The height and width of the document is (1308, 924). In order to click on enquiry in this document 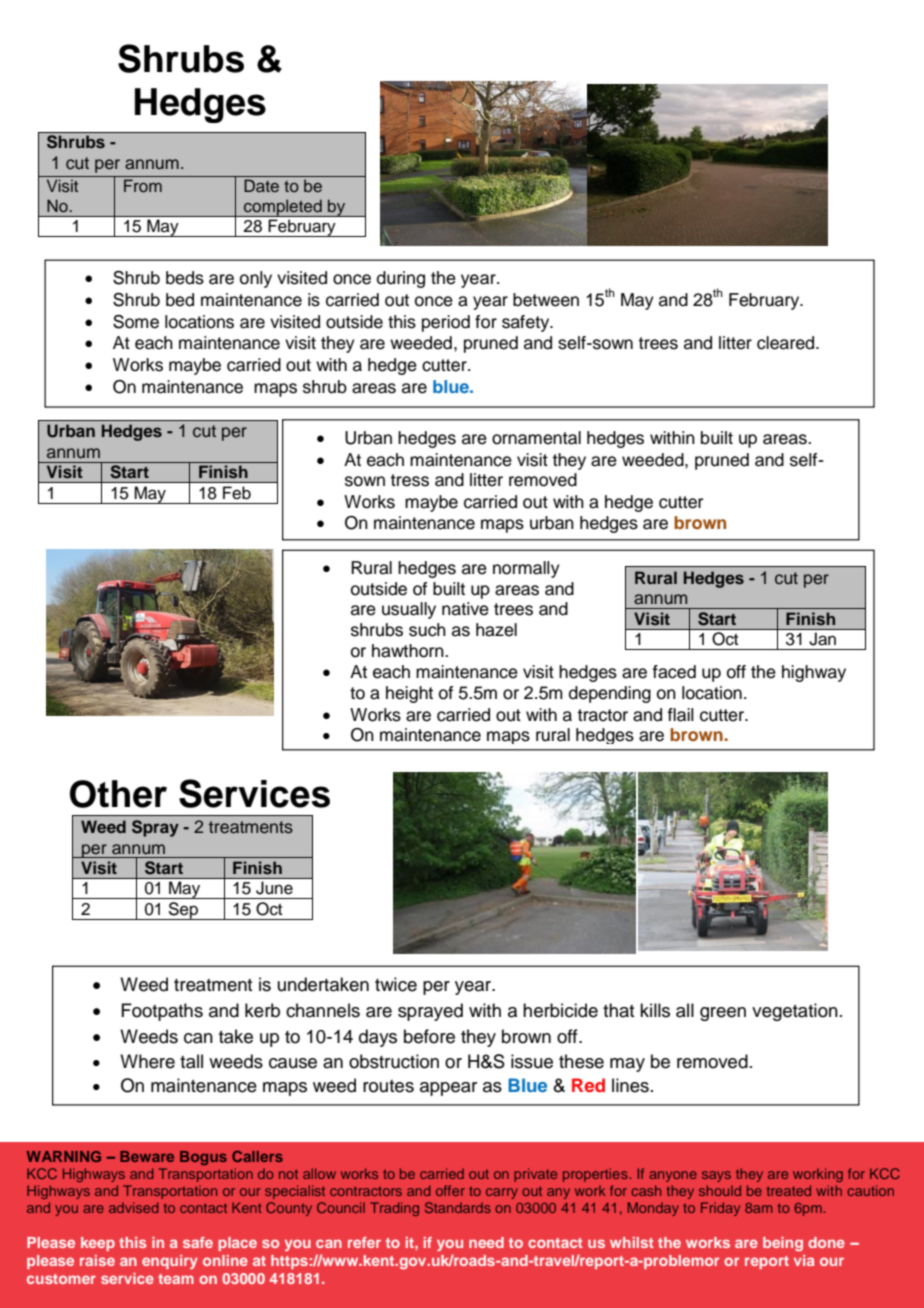, I will do `click(170, 1262)`.
